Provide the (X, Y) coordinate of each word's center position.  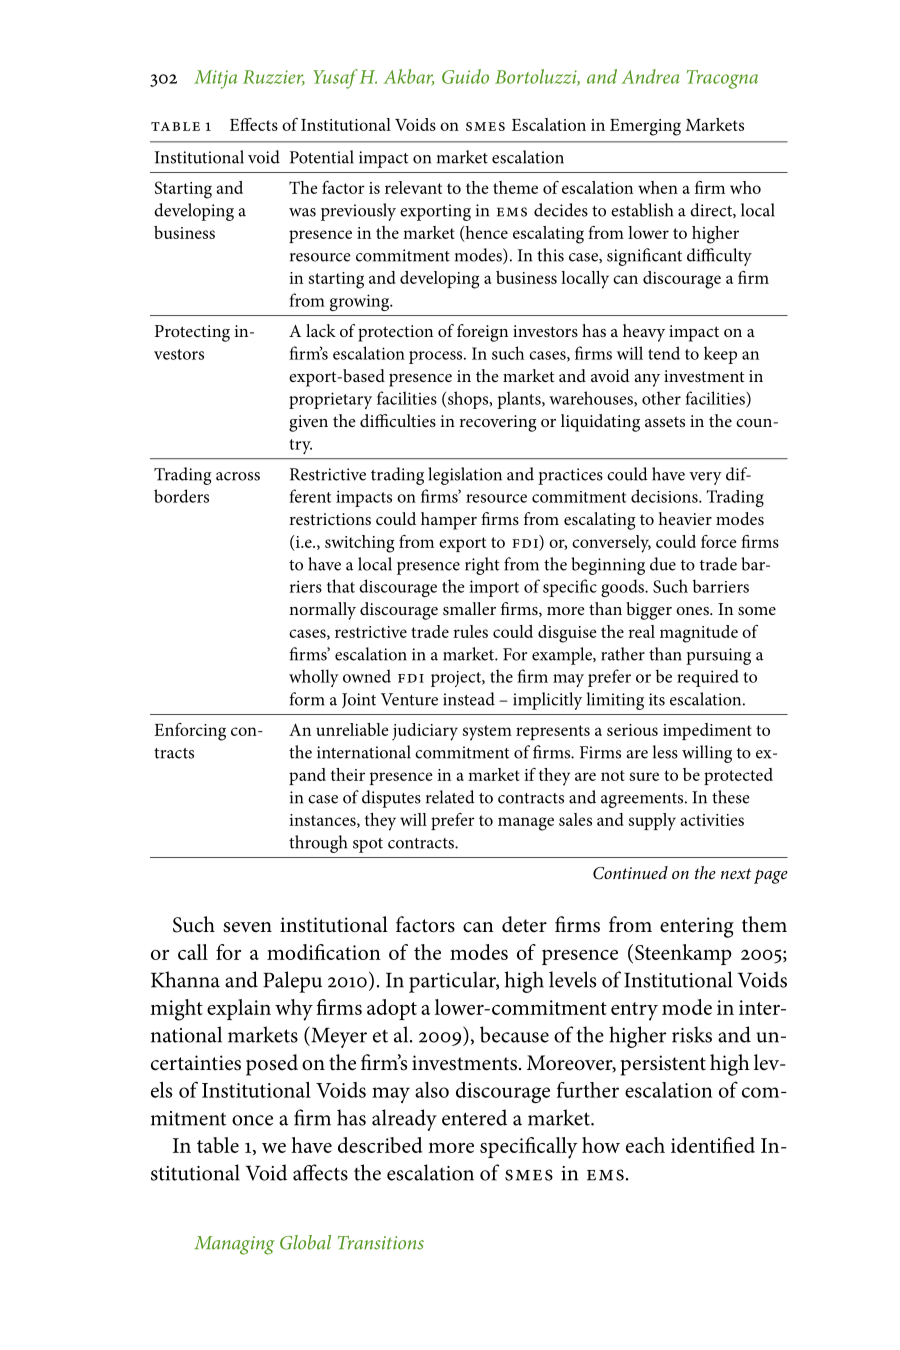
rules (470, 631)
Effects (254, 124)
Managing (235, 1245)
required (708, 678)
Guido (465, 76)
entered (474, 1117)
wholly (314, 678)
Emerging (645, 127)
